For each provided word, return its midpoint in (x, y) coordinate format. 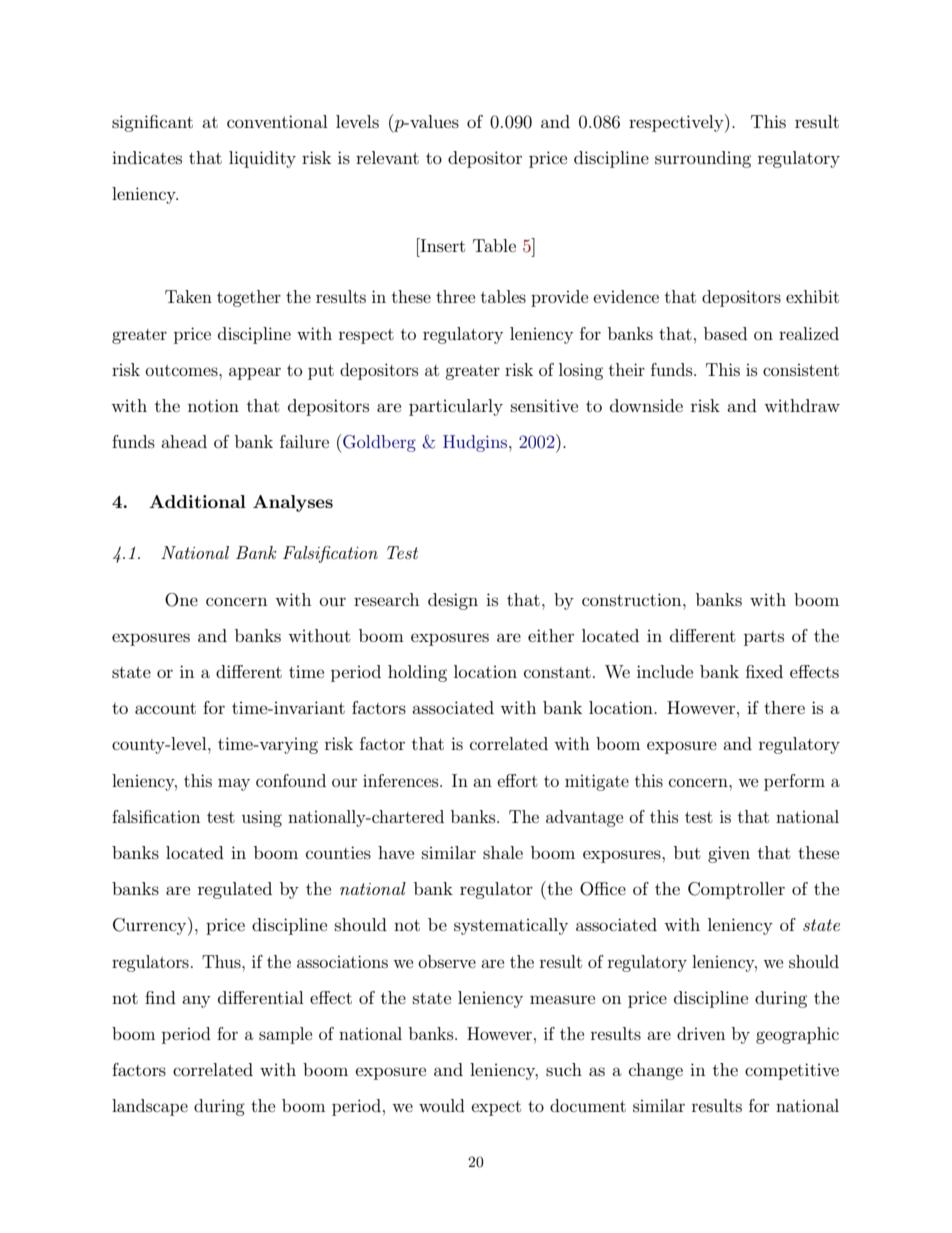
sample (285, 1035)
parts (764, 638)
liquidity (262, 159)
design (453, 601)
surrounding (703, 159)
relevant (387, 157)
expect (496, 1108)
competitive (792, 1071)
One (181, 600)
